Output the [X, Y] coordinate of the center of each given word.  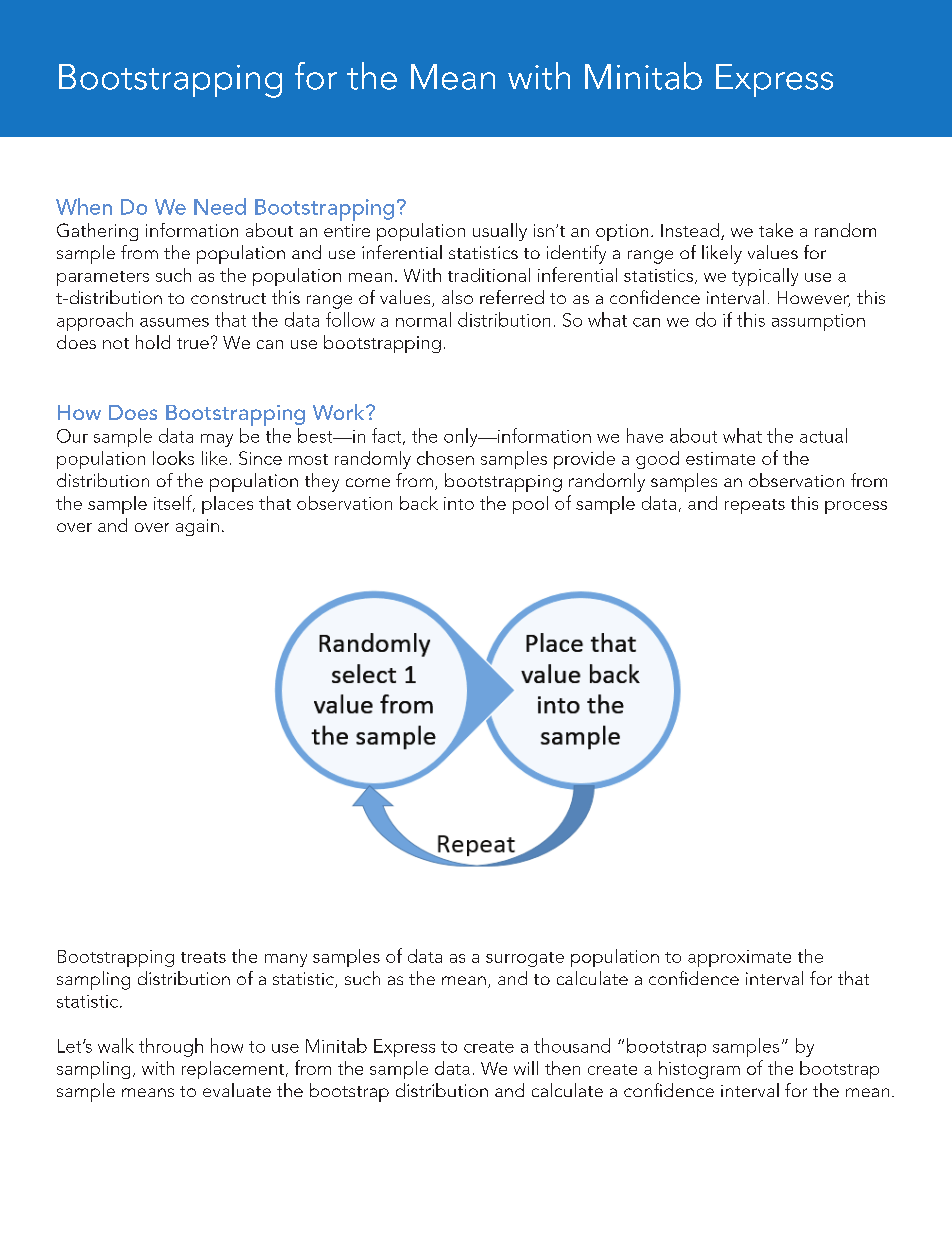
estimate [720, 458]
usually [500, 232]
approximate [739, 958]
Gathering [97, 232]
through [171, 1047]
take [776, 230]
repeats [755, 506]
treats [203, 957]
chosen [445, 458]
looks [173, 458]
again [197, 527]
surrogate [525, 959]
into [459, 503]
